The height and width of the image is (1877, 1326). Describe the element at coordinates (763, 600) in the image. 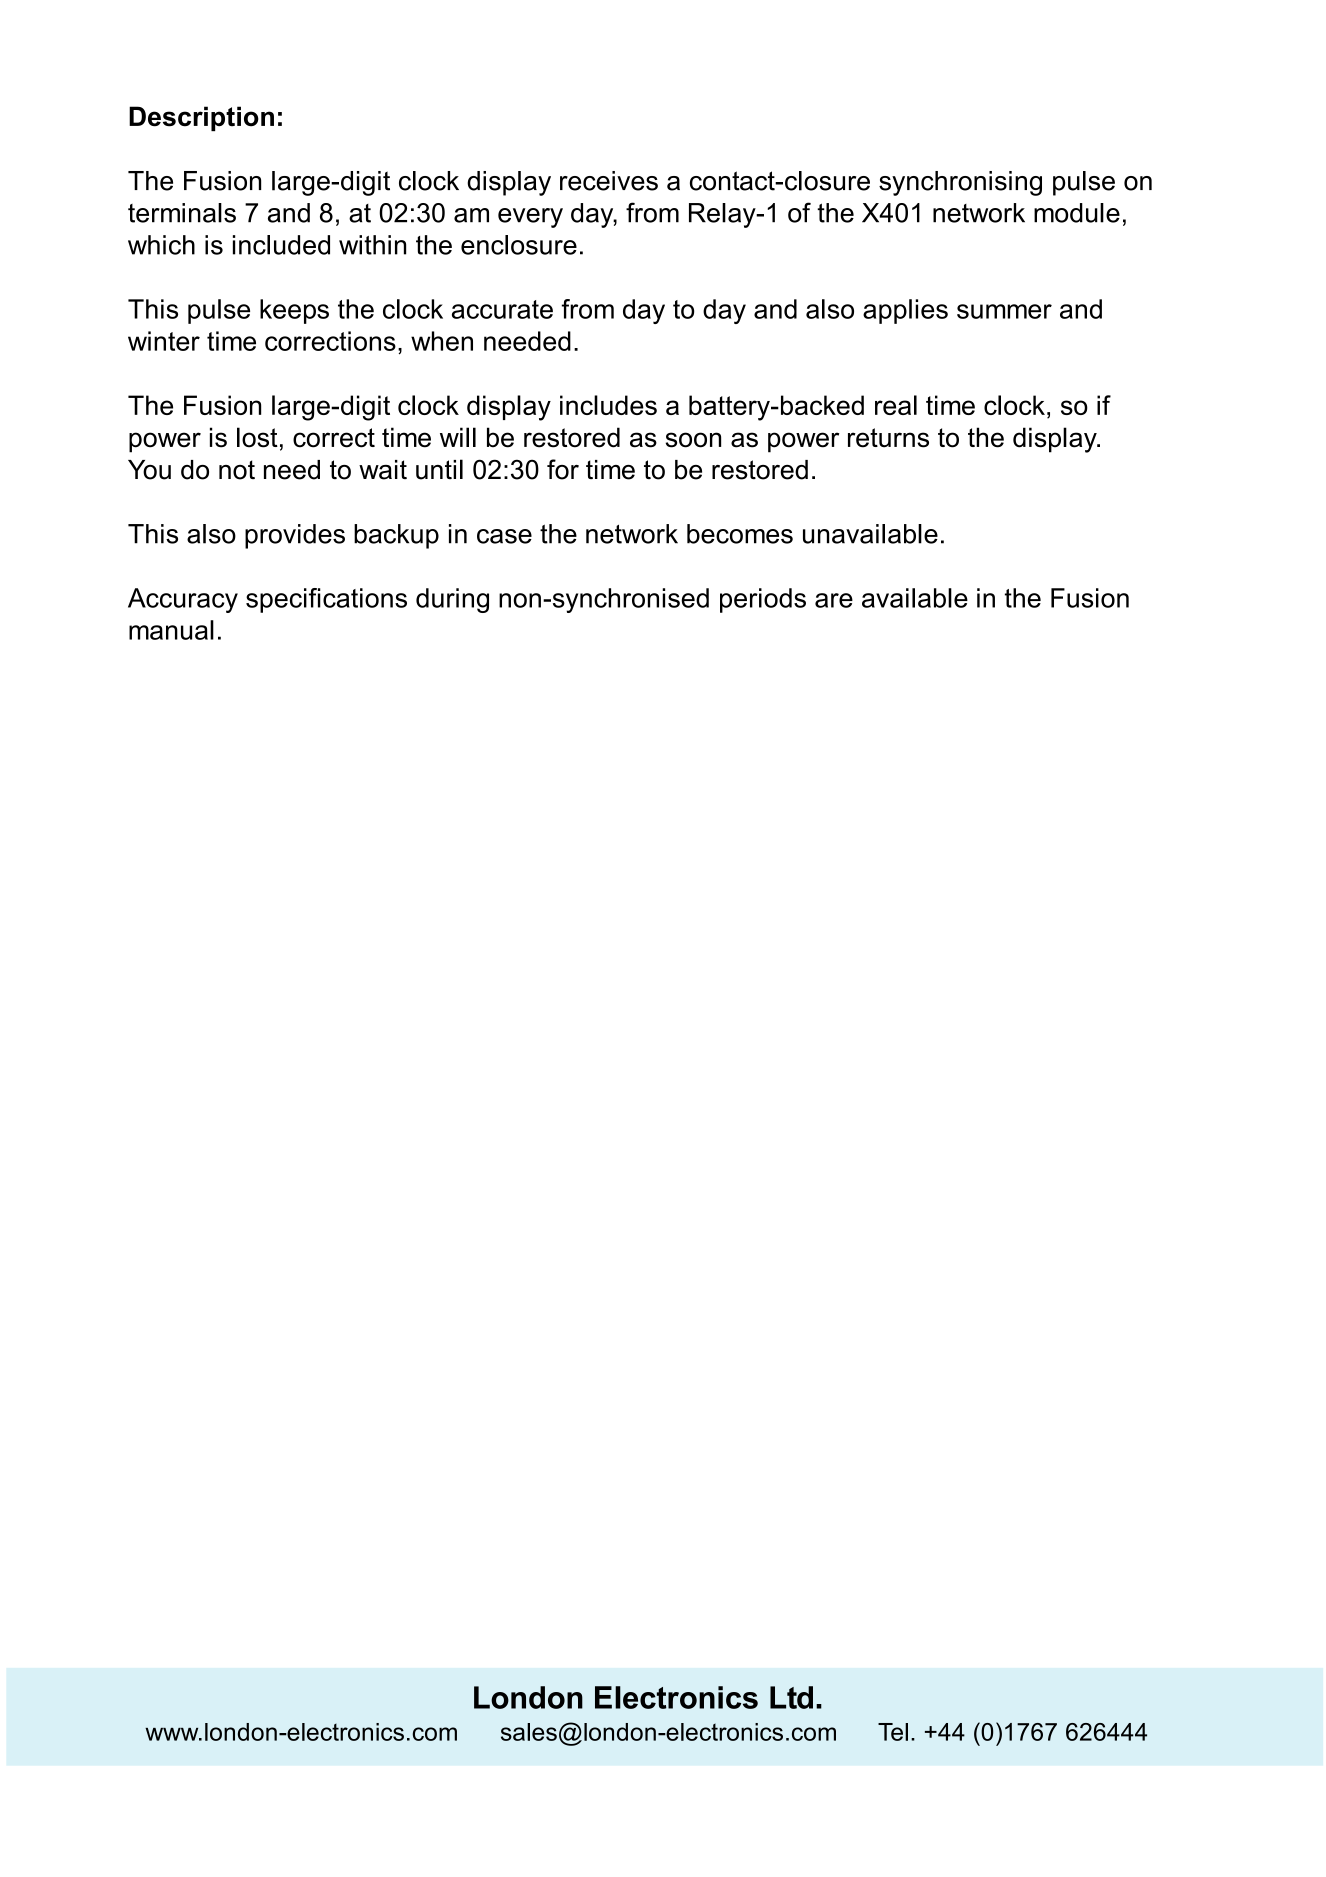

I see `periods` at that location.
